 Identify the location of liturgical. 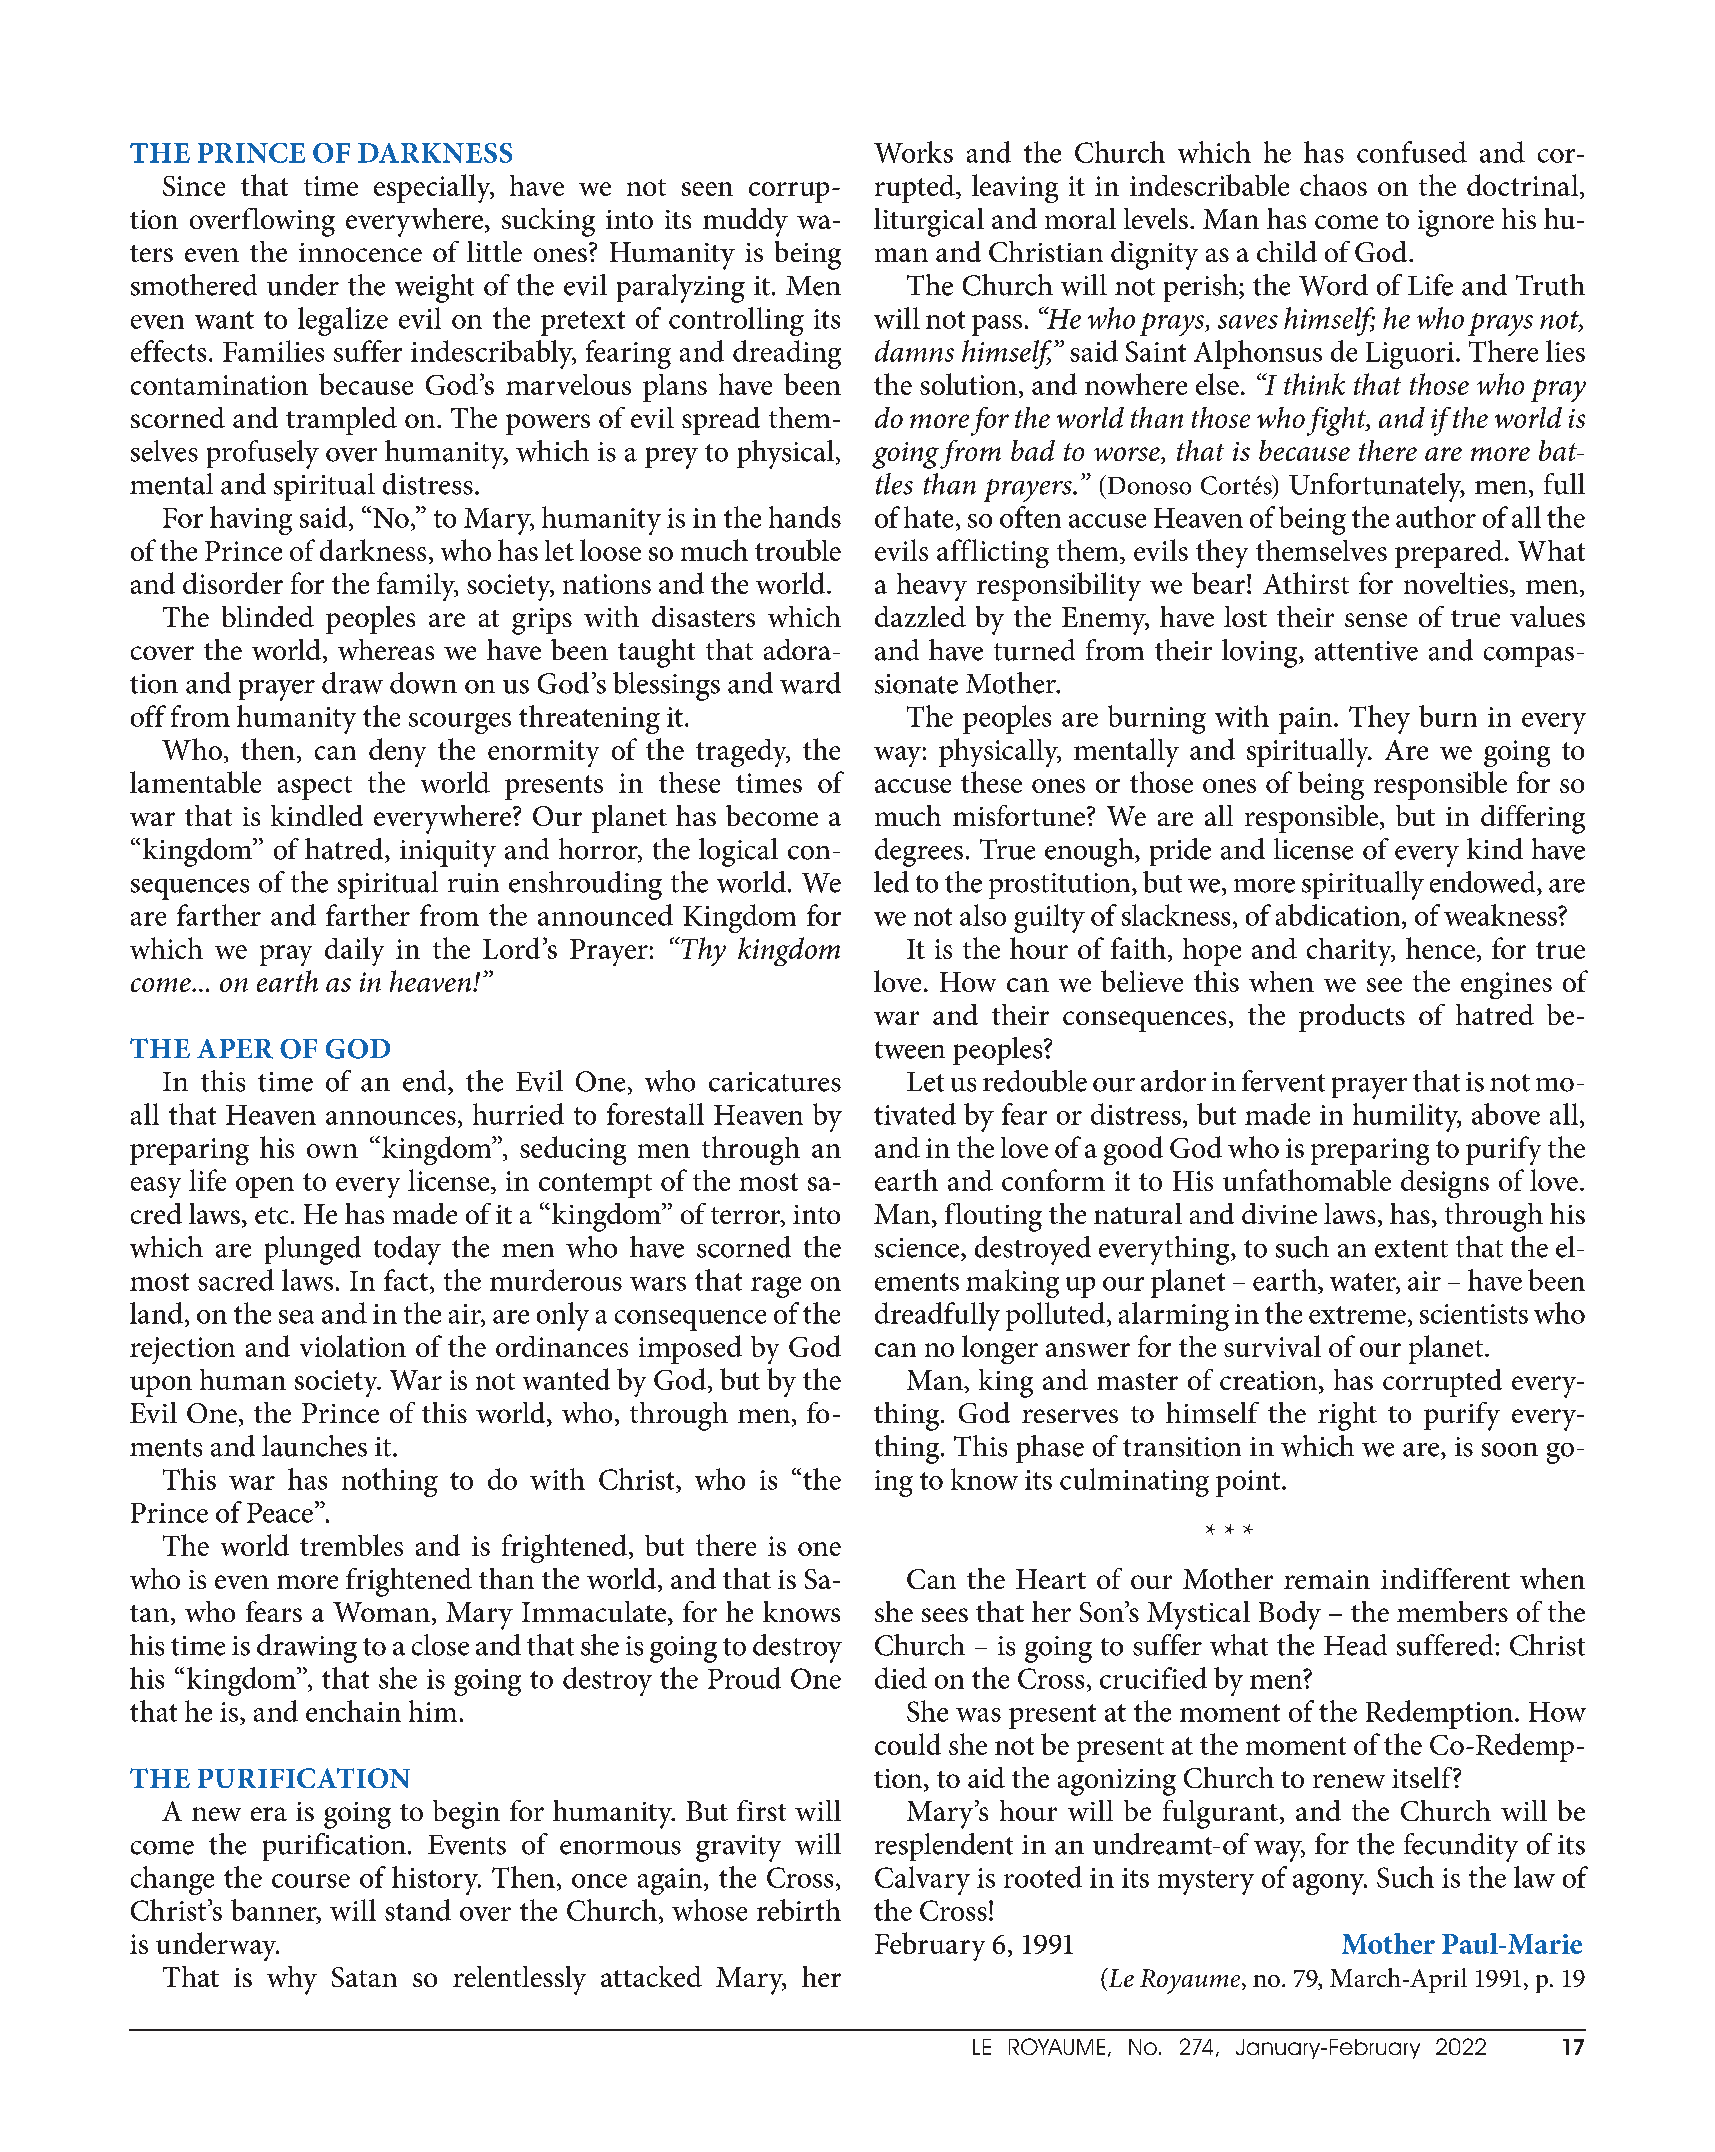
(929, 222).
